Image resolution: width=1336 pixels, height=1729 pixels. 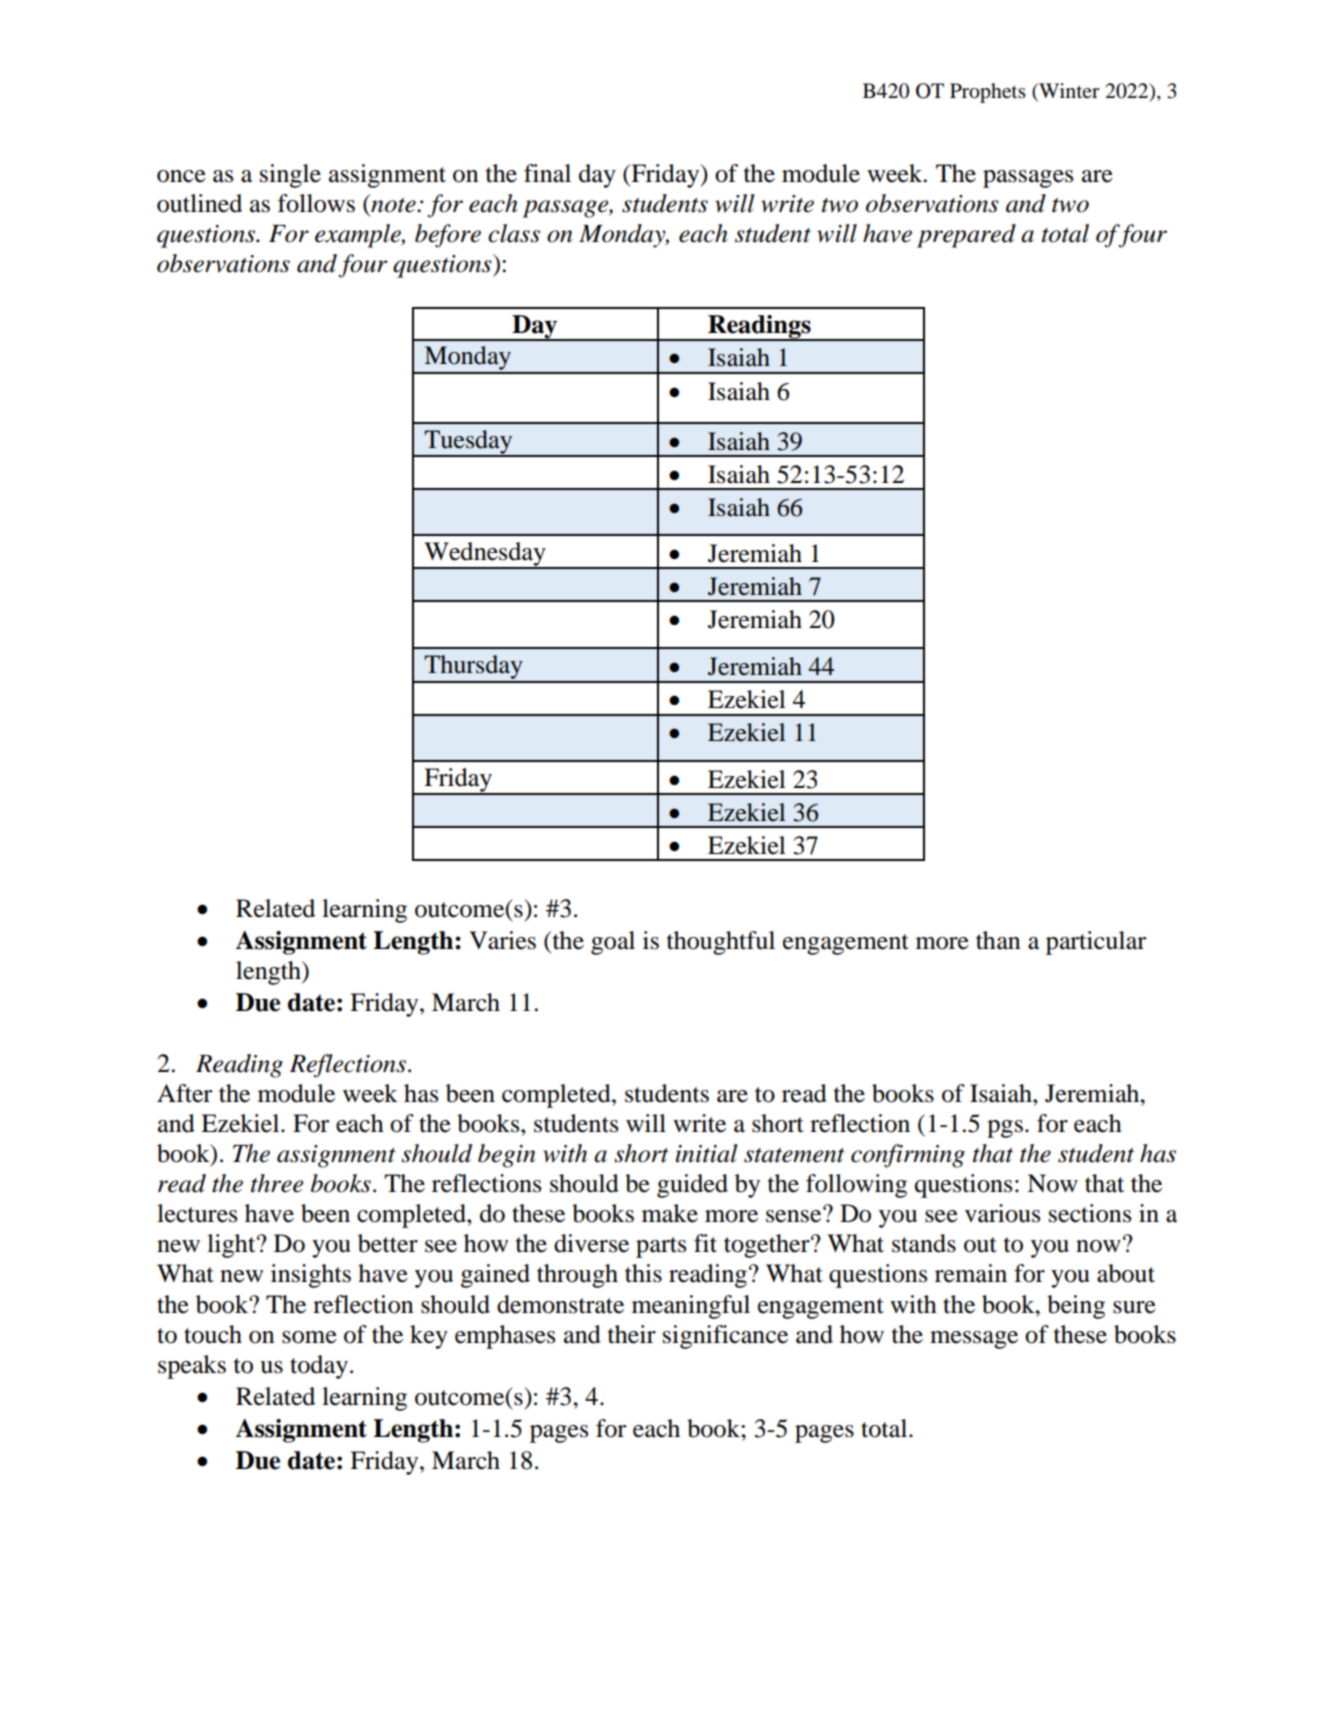 What do you see at coordinates (485, 555) in the screenshot?
I see `Wednesday` at bounding box center [485, 555].
